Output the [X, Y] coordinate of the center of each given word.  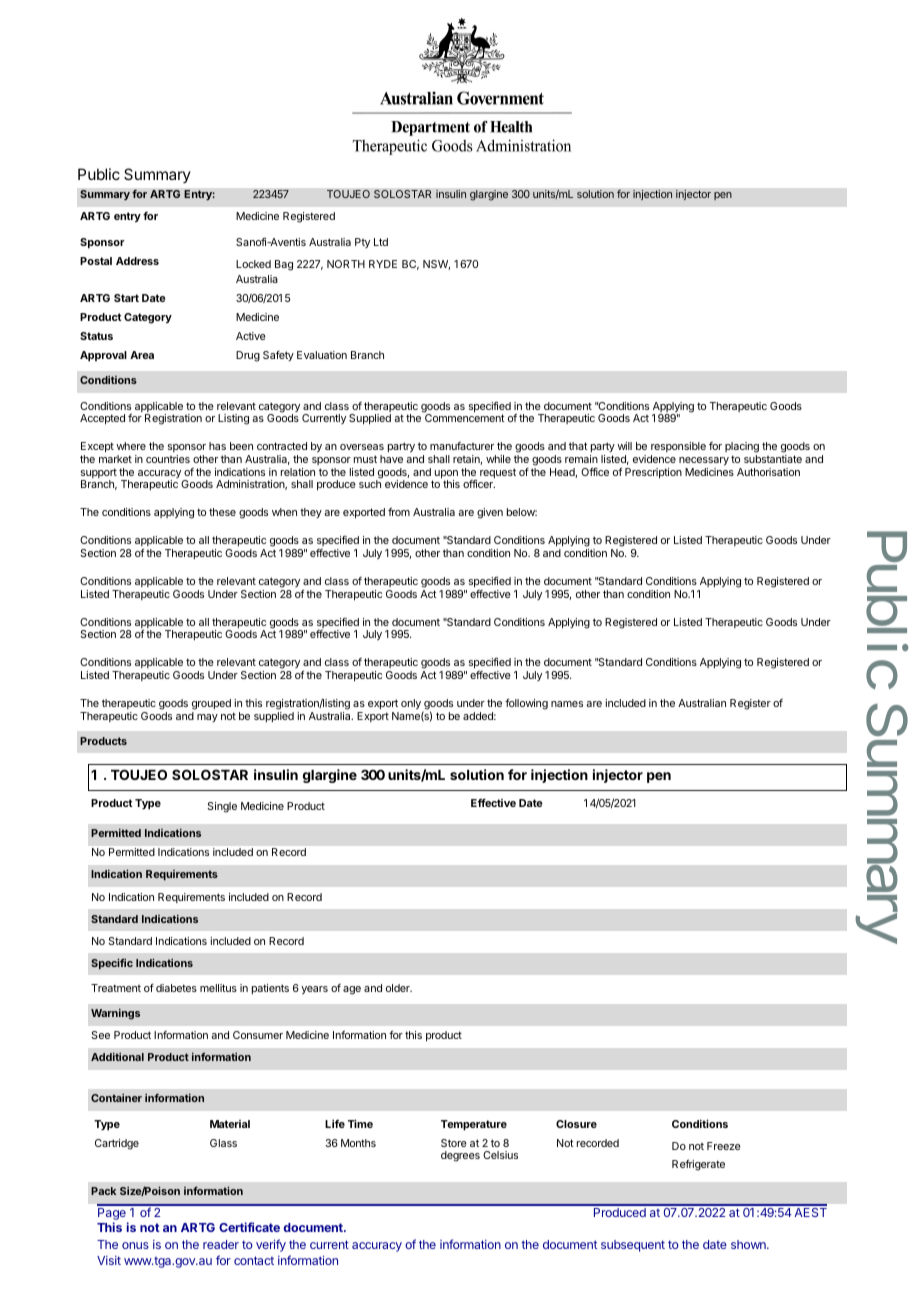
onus [135, 1245]
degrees [460, 1156]
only [411, 704]
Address [137, 261]
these [222, 512]
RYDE [383, 264]
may [207, 718]
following [526, 704]
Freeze [724, 1146]
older [399, 988]
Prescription [653, 473]
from [399, 511]
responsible [678, 449]
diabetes [176, 988]
